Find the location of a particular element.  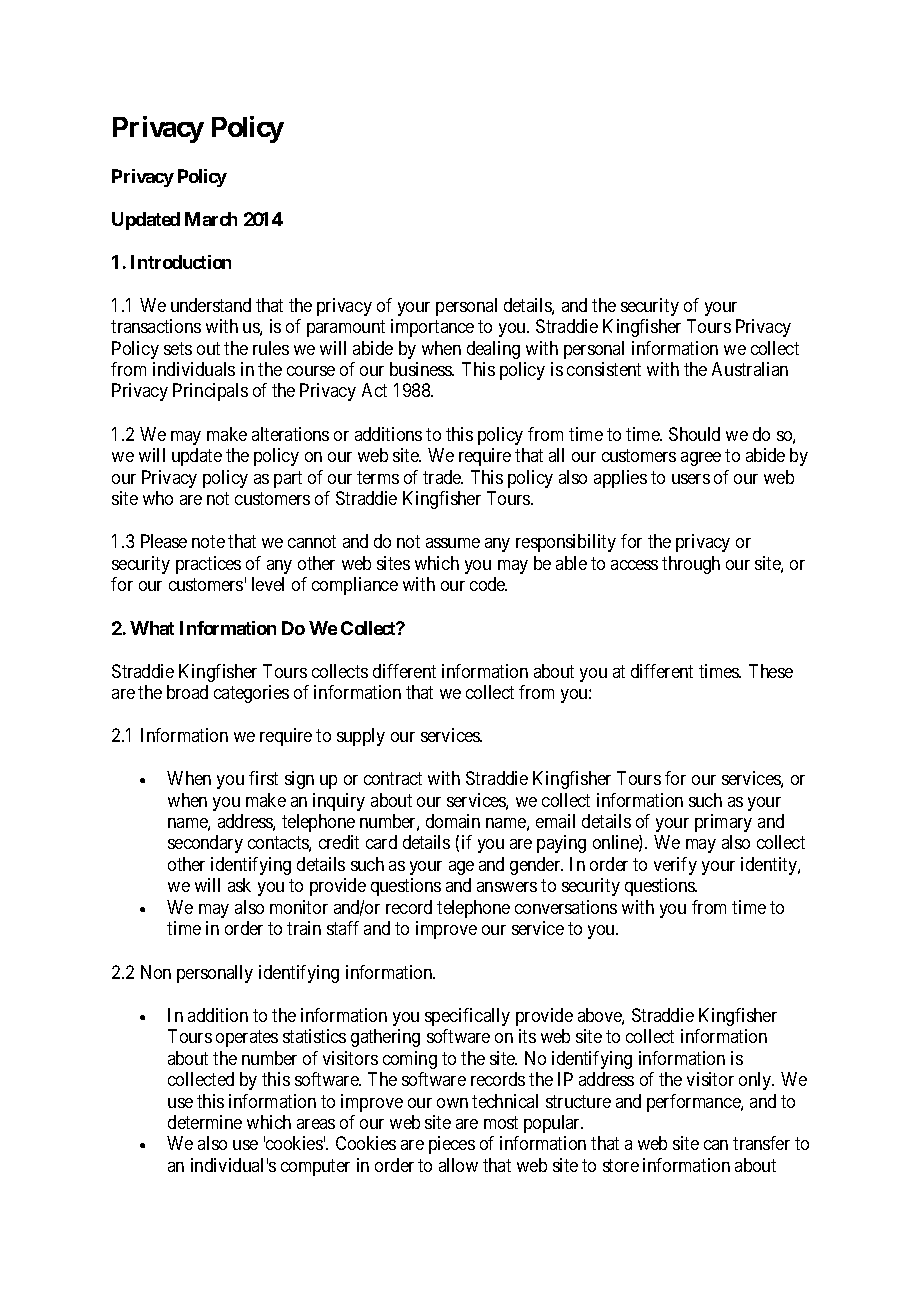

ask is located at coordinates (239, 885).
